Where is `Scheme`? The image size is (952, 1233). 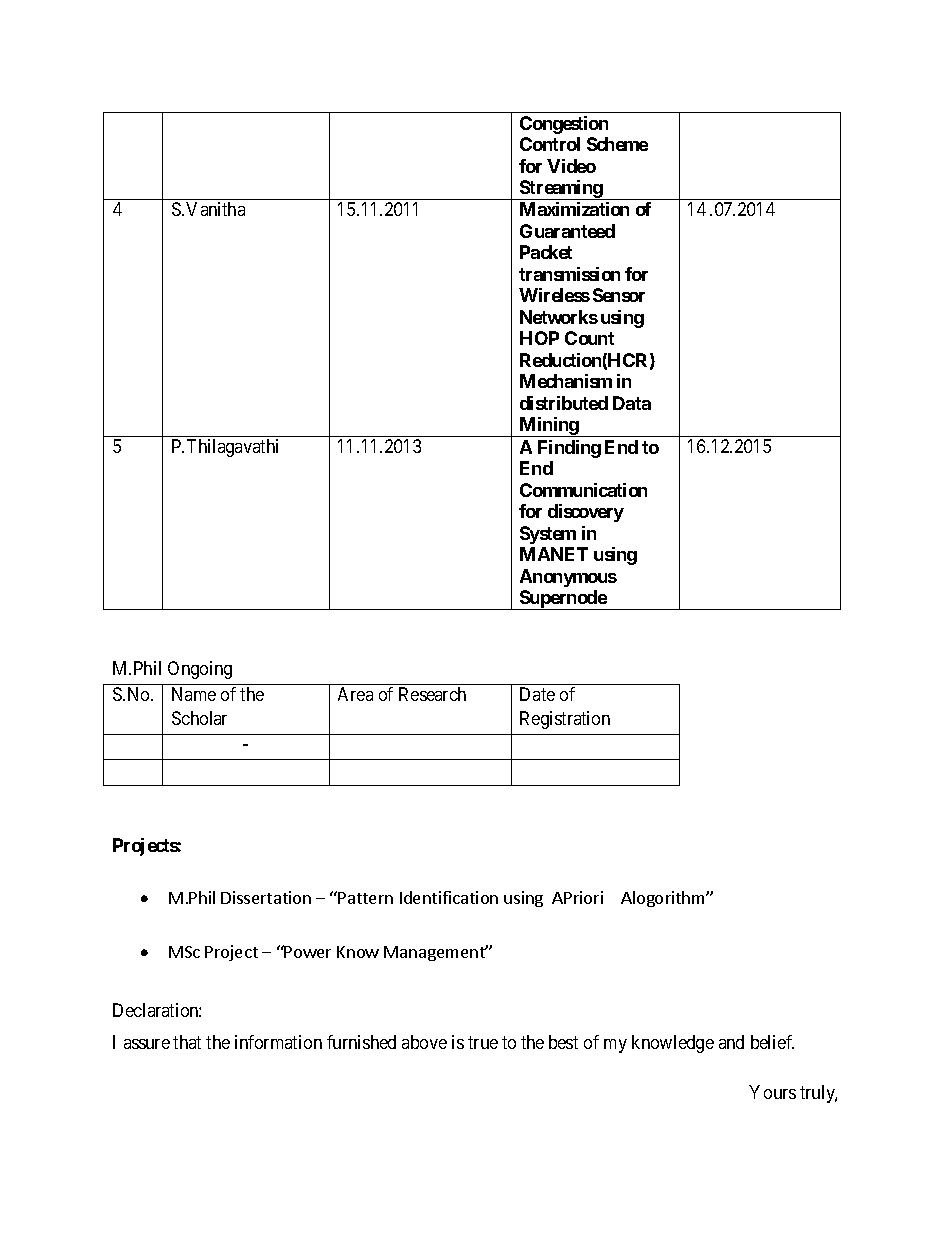 Scheme is located at coordinates (617, 144).
